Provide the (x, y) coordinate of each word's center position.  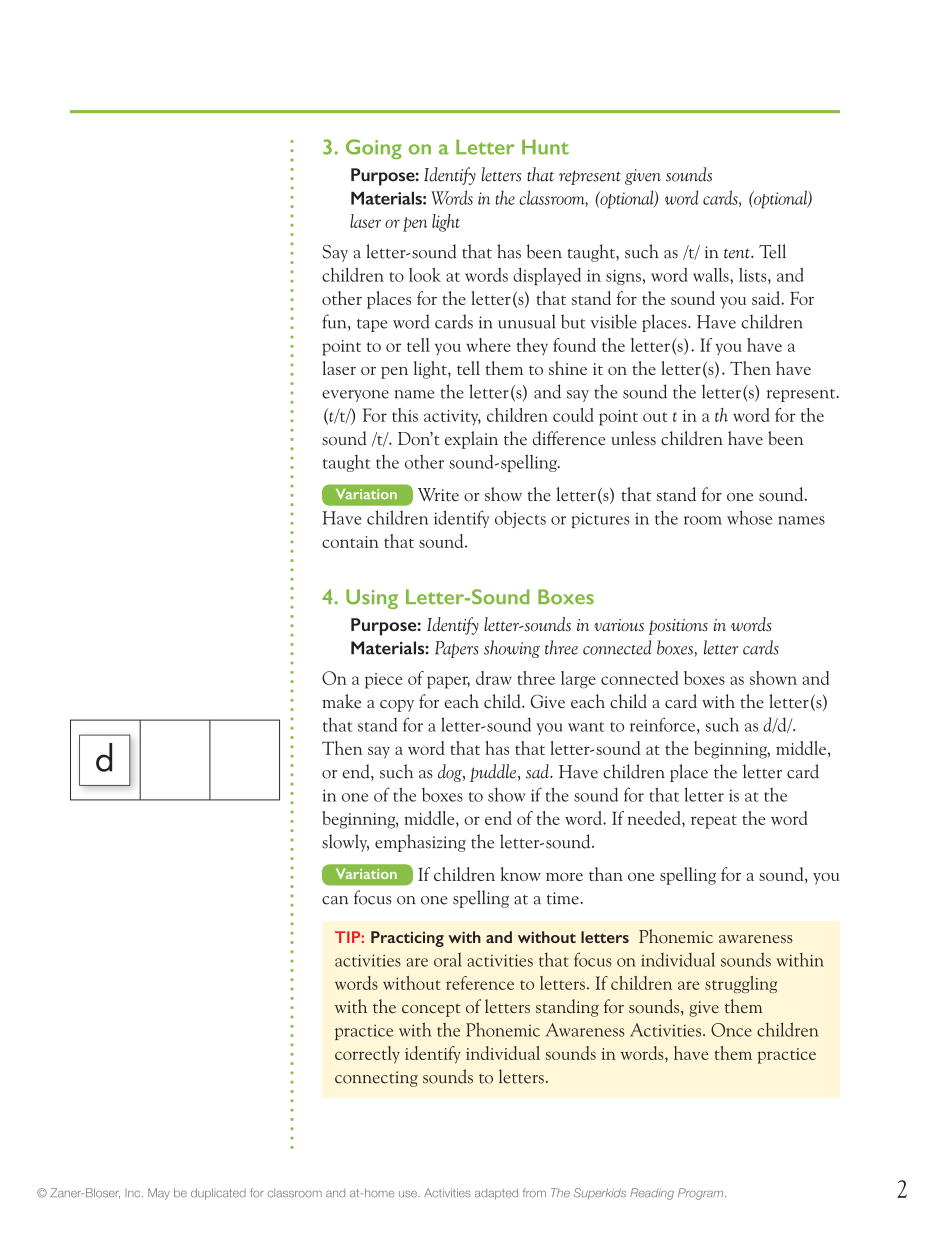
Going (374, 149)
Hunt (545, 147)
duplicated (218, 1194)
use (409, 1194)
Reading (652, 1194)
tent (738, 253)
